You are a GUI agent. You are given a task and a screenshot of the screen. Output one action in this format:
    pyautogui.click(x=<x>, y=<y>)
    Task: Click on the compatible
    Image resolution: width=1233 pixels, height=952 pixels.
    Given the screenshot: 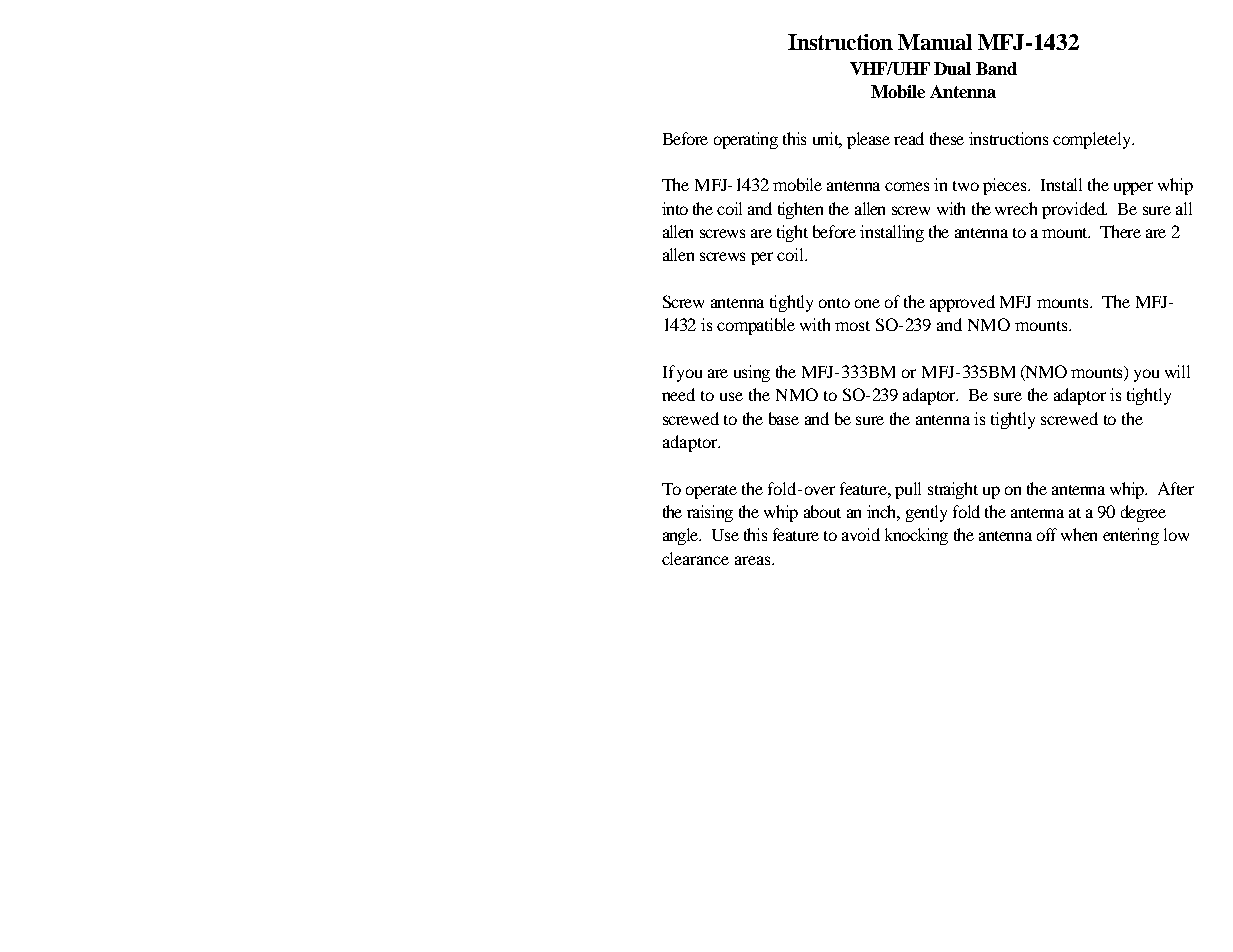 What is the action you would take?
    pyautogui.click(x=756, y=326)
